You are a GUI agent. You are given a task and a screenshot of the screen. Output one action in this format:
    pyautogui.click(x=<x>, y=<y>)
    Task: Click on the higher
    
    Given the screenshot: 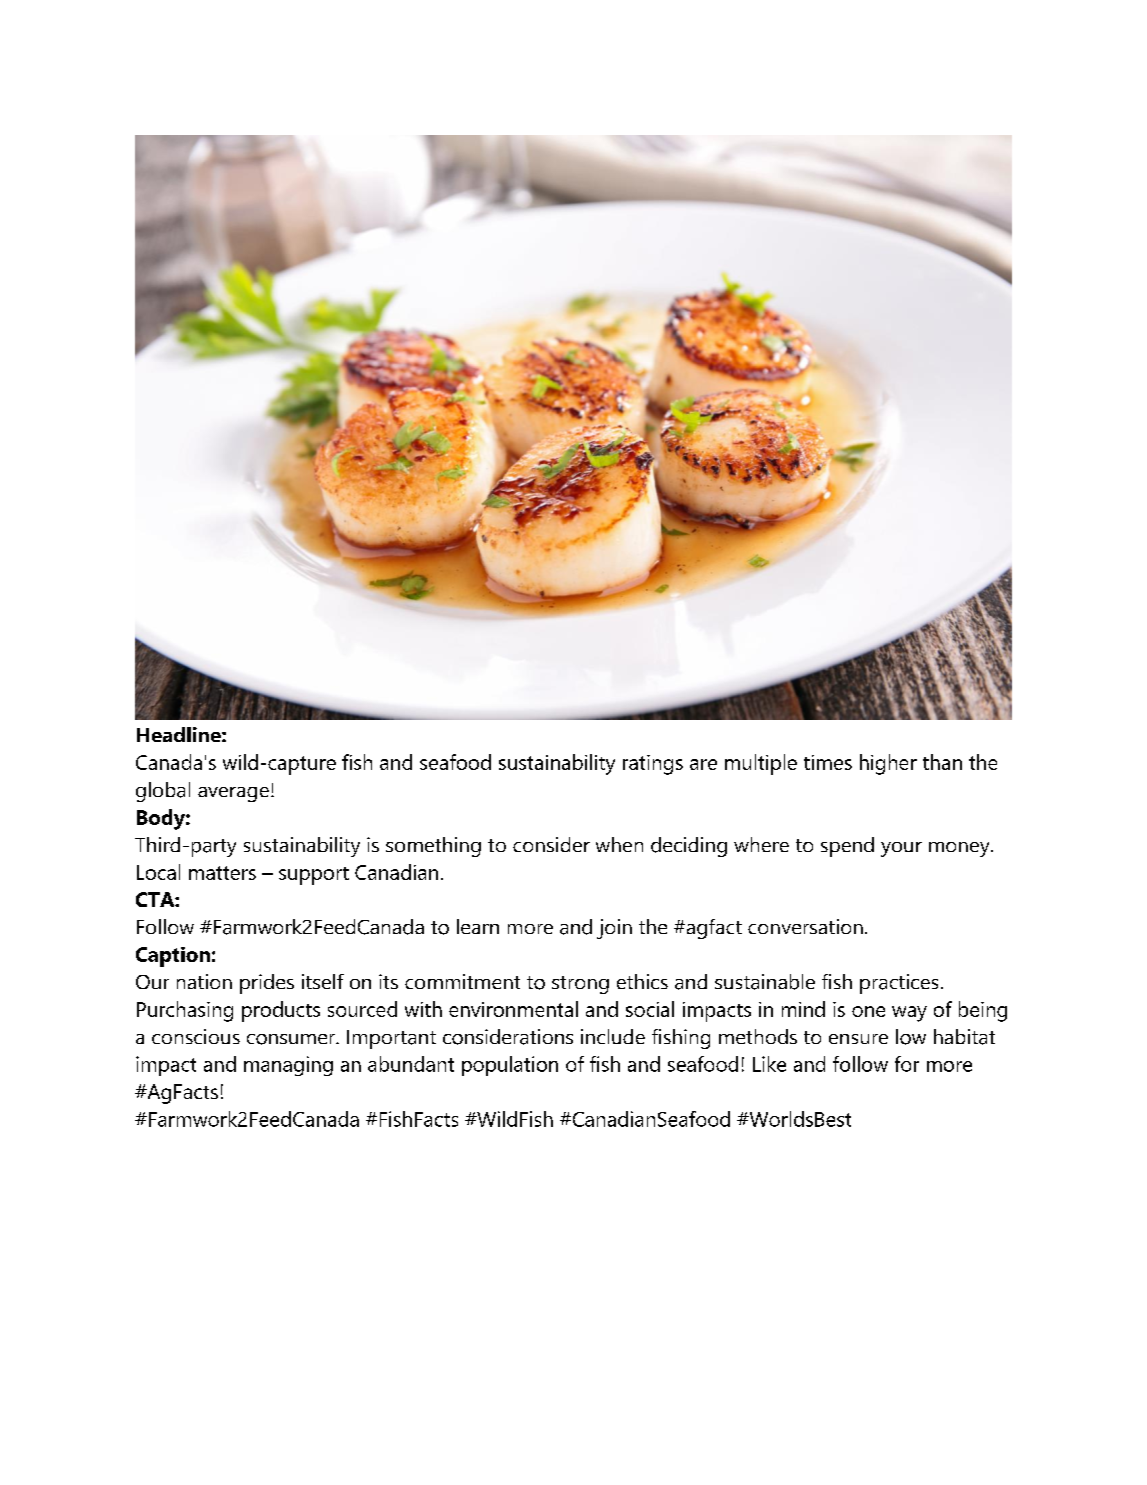 What is the action you would take?
    pyautogui.click(x=888, y=764)
